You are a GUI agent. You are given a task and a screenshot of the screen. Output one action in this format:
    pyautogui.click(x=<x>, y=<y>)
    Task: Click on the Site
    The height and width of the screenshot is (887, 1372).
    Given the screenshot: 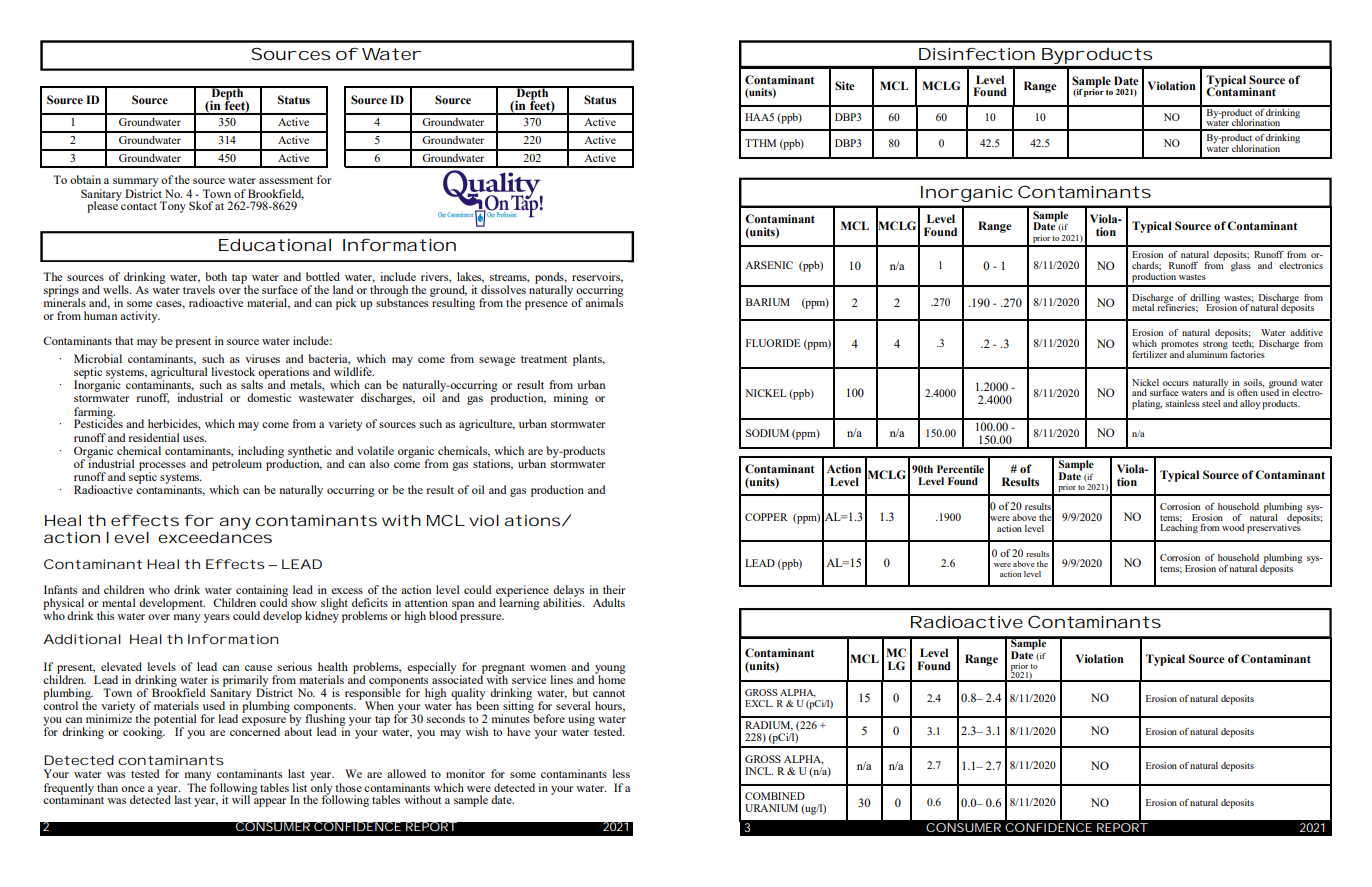 What is the action you would take?
    pyautogui.click(x=845, y=85)
